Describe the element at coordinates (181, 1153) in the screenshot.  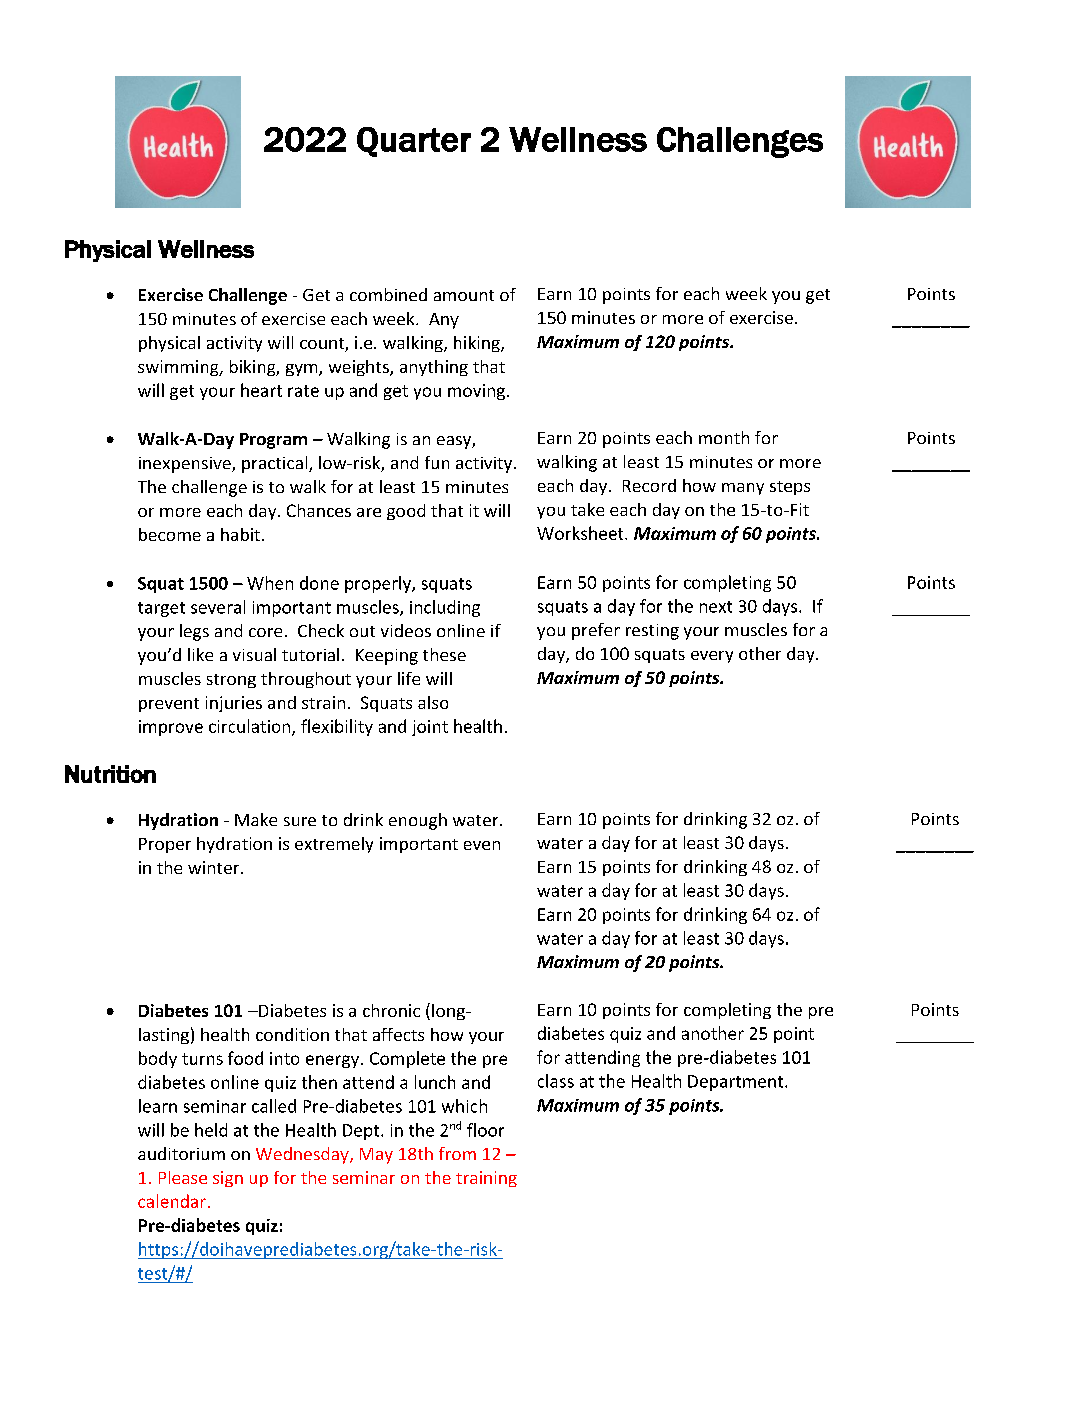
I see `auditorium` at that location.
